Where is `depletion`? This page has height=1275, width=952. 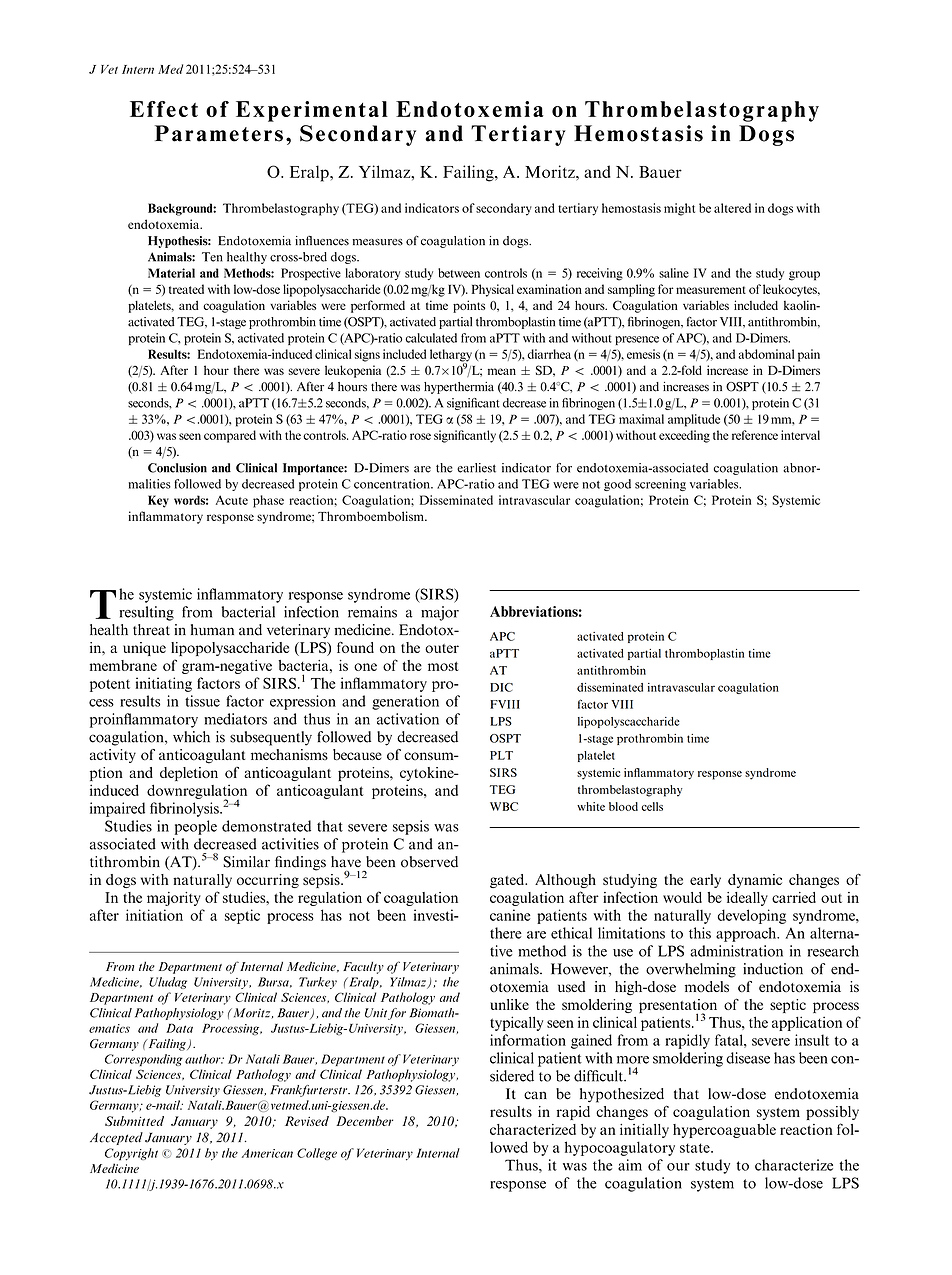
depletion is located at coordinates (189, 774).
